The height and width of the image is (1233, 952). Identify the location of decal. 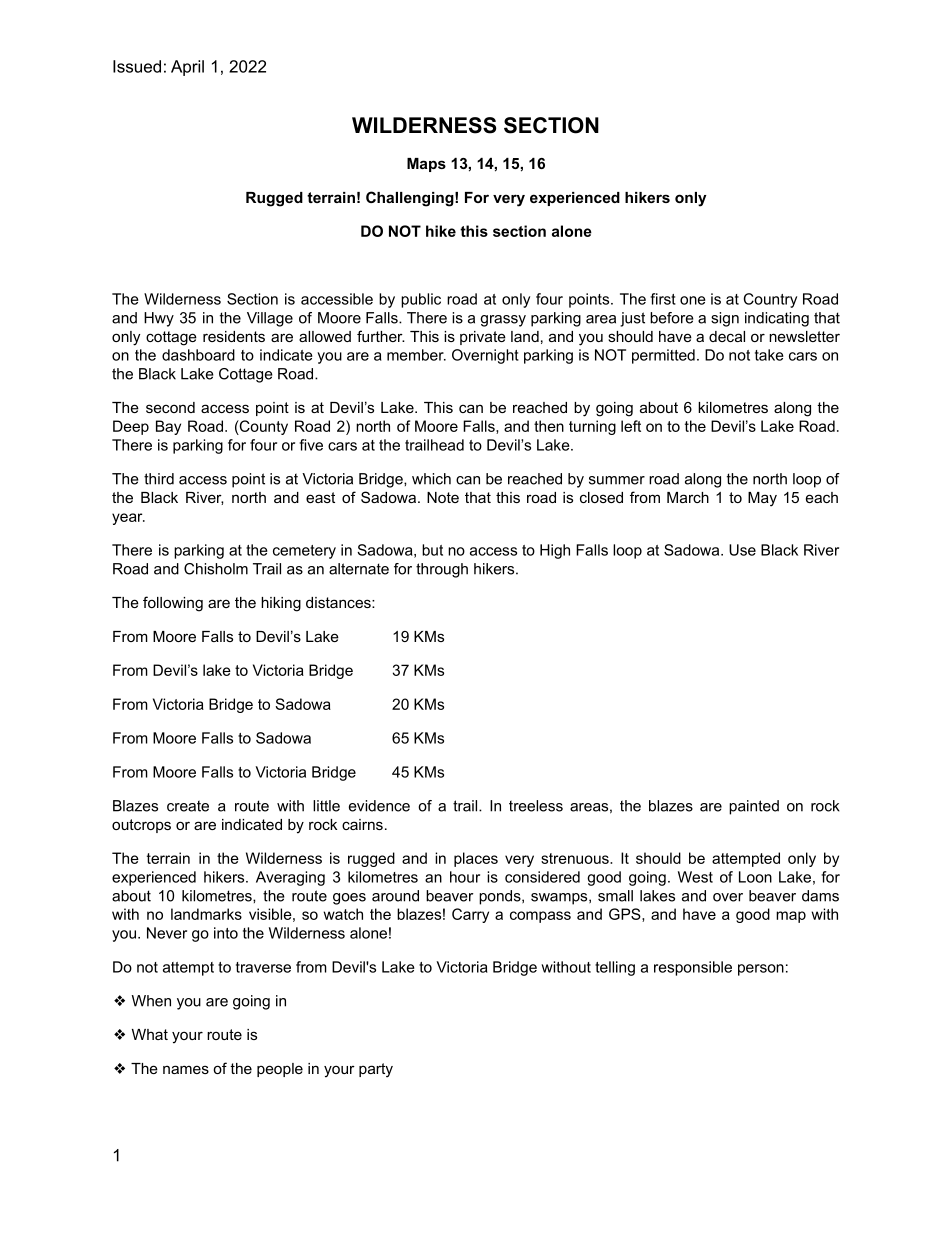
(727, 336).
